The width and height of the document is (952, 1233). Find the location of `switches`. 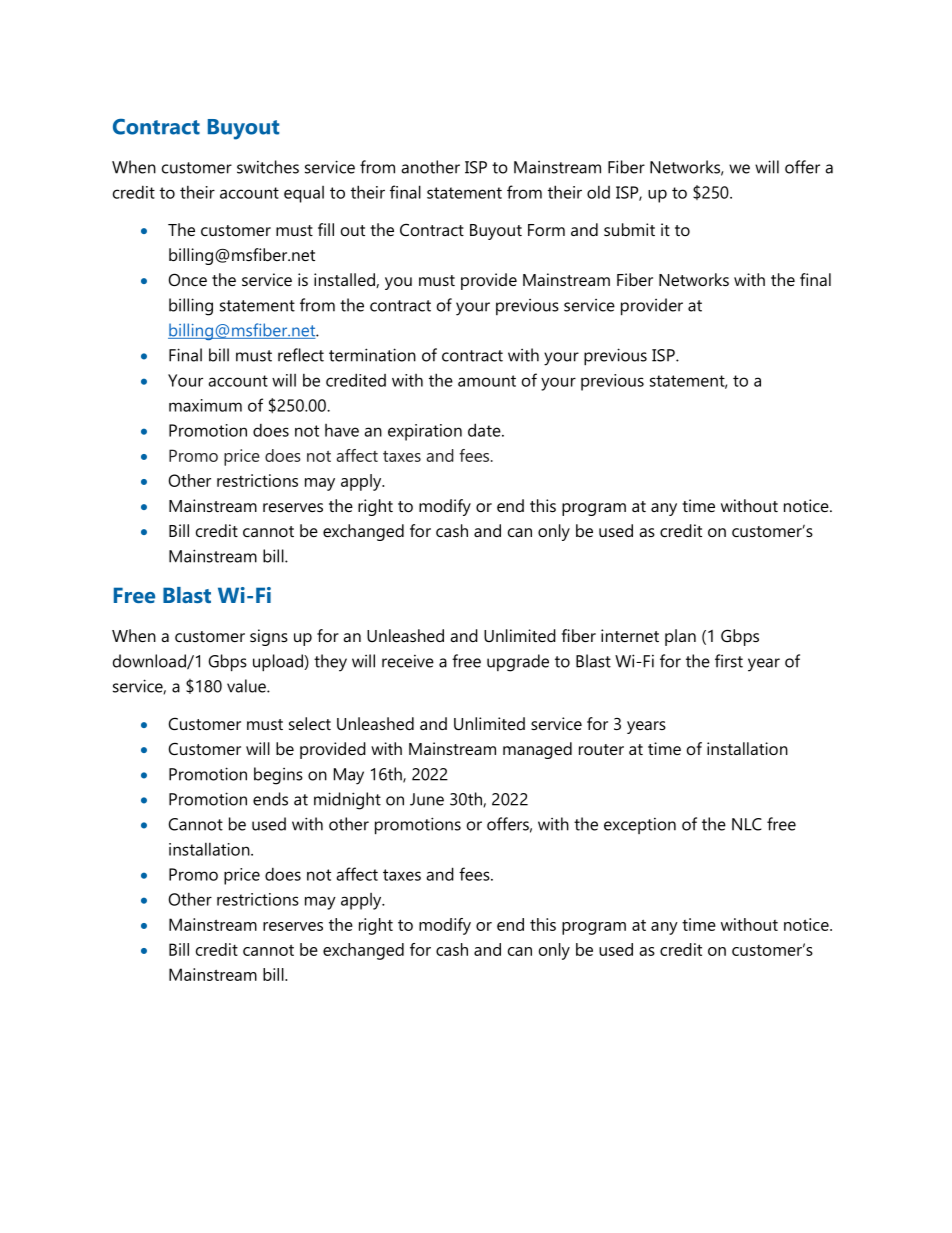

switches is located at coordinates (268, 167).
